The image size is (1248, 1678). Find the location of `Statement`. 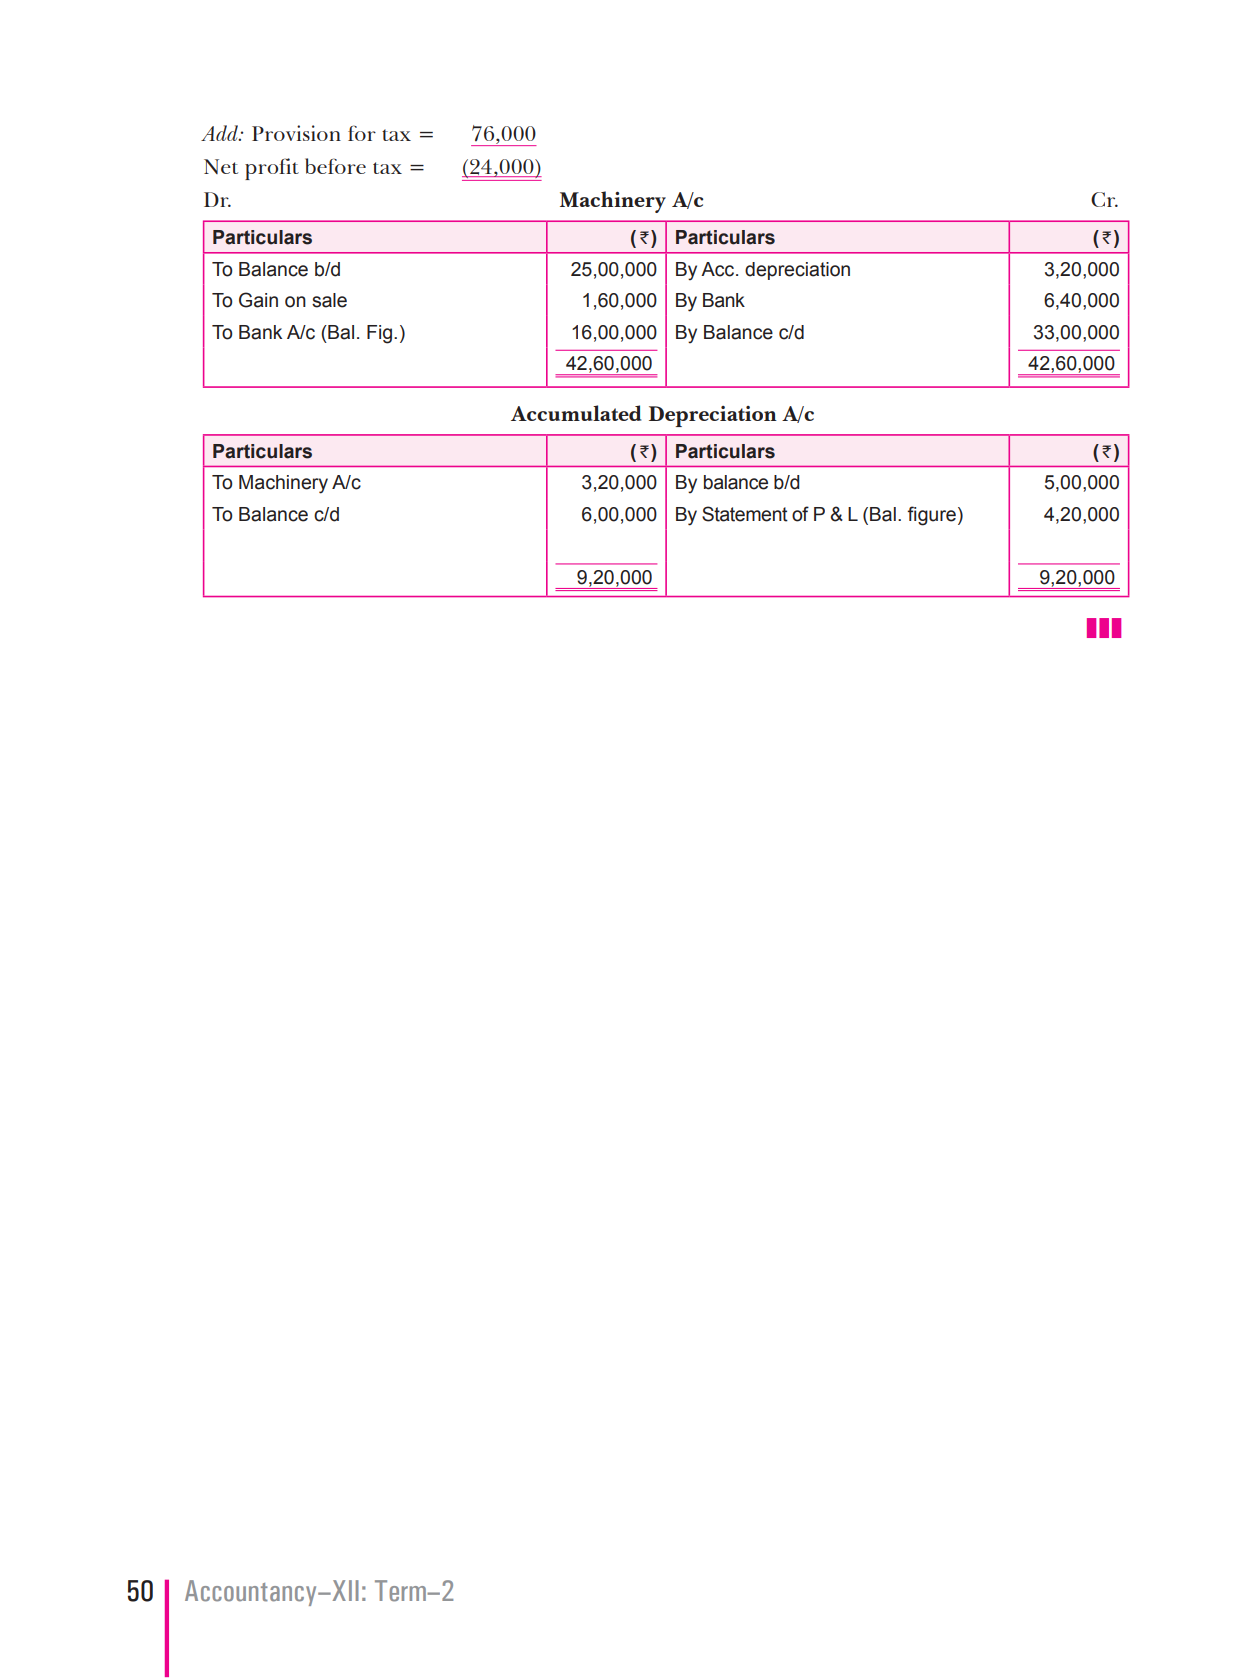

Statement is located at coordinates (745, 514).
